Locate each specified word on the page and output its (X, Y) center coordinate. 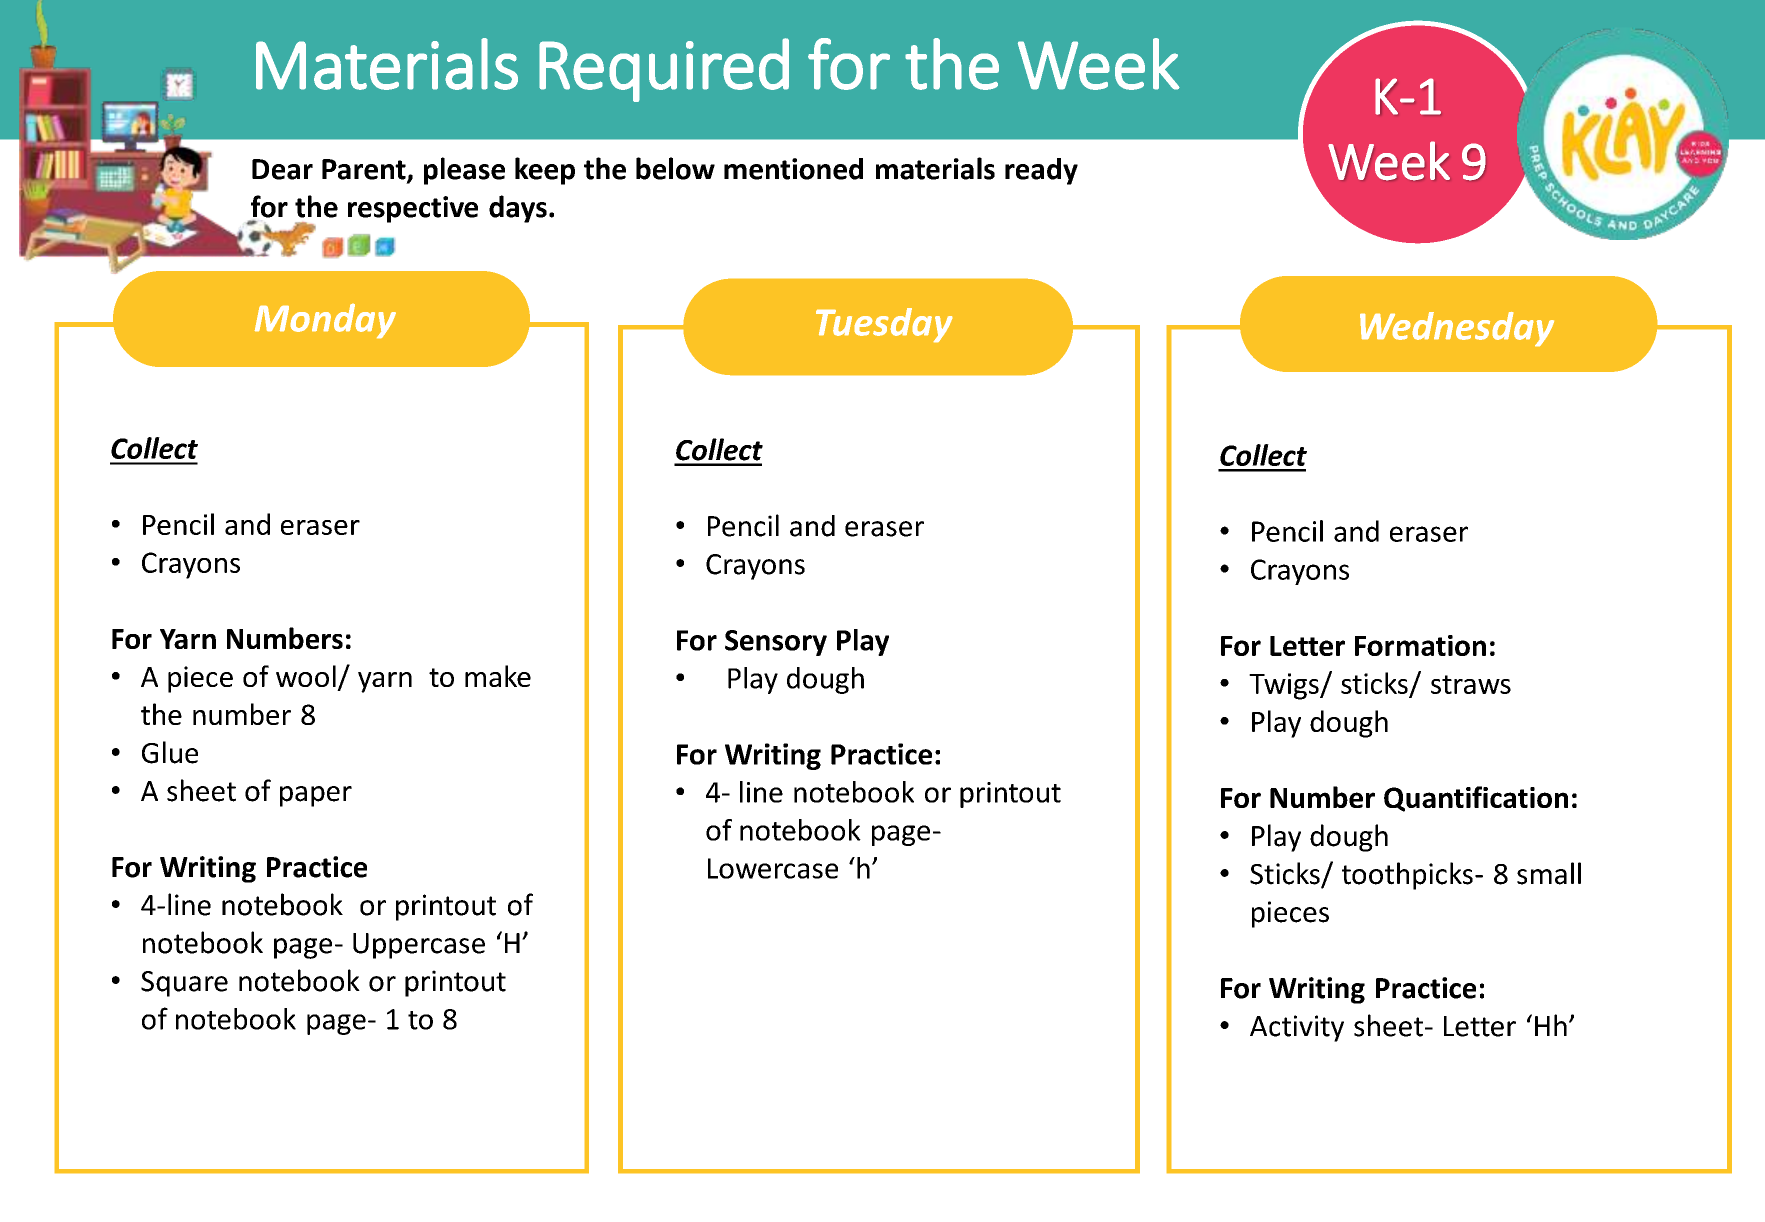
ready (1041, 171)
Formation (1420, 645)
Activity (1297, 1028)
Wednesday (1457, 329)
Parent (365, 170)
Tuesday (884, 325)
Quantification (1476, 799)
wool (306, 676)
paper (316, 796)
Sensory (776, 643)
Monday (325, 321)
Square (184, 984)
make (498, 676)
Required (664, 70)
